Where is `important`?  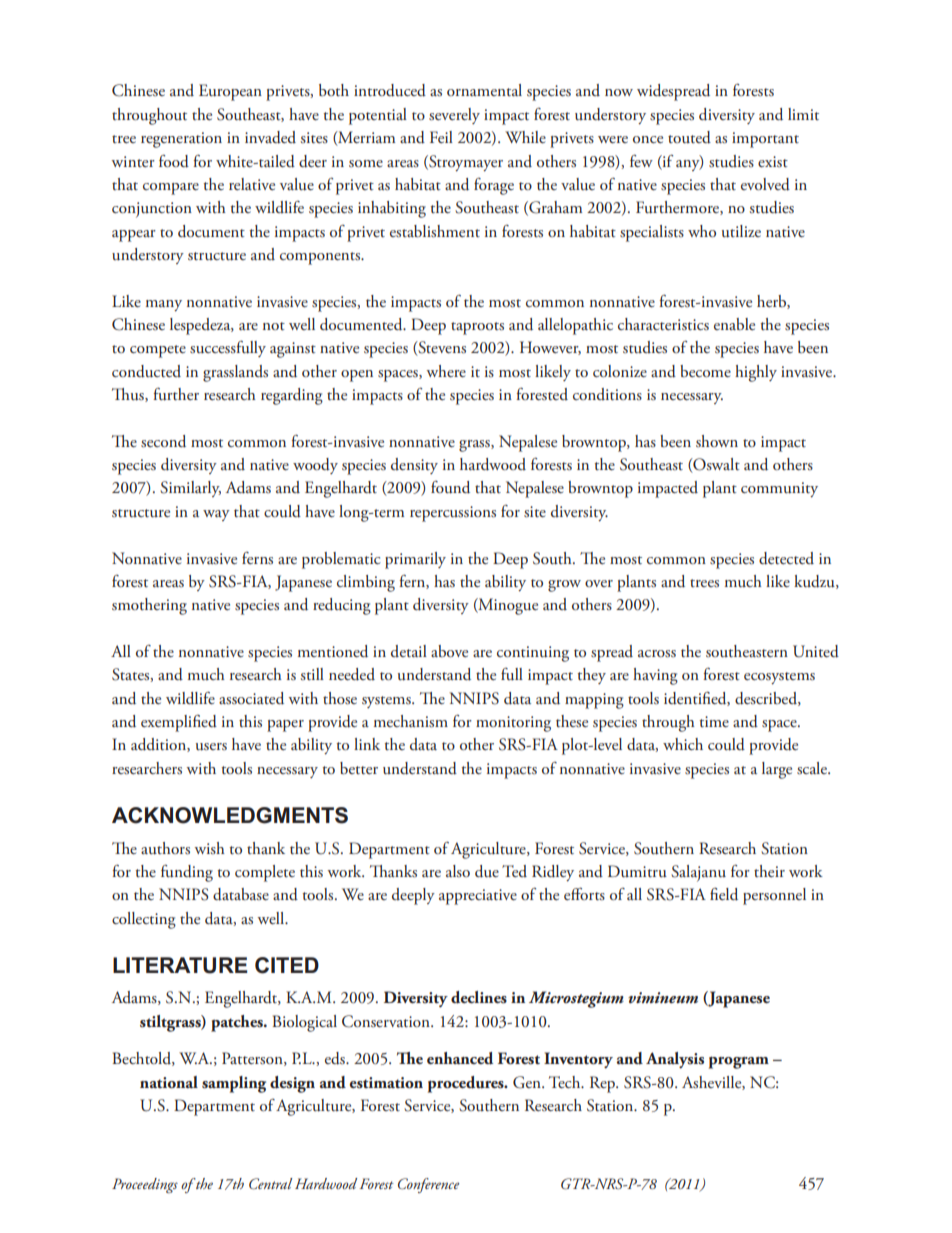 important is located at coordinates (765, 140).
